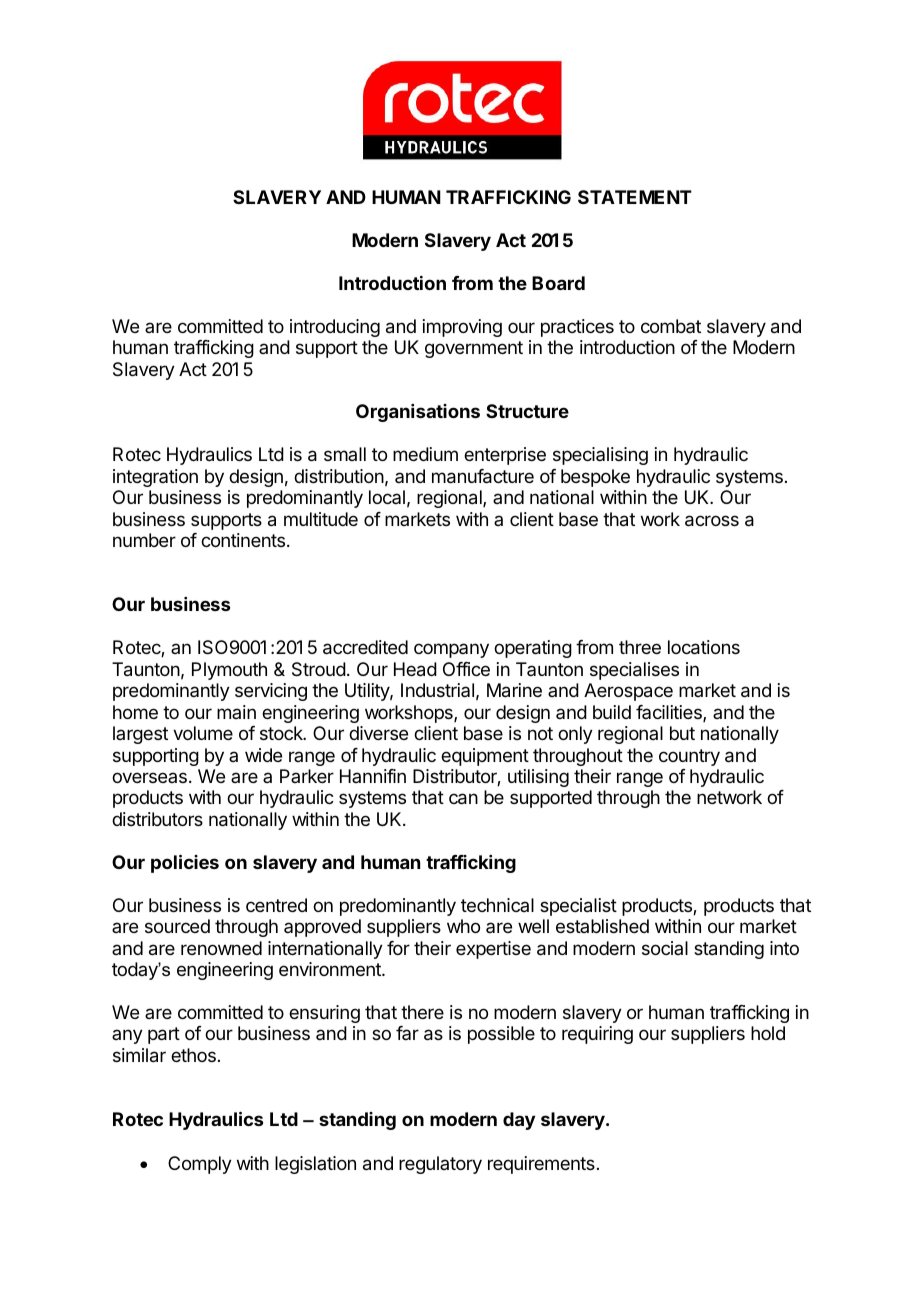 The width and height of the screenshot is (924, 1308). Describe the element at coordinates (635, 197) in the screenshot. I see `STATEMENT` at that location.
